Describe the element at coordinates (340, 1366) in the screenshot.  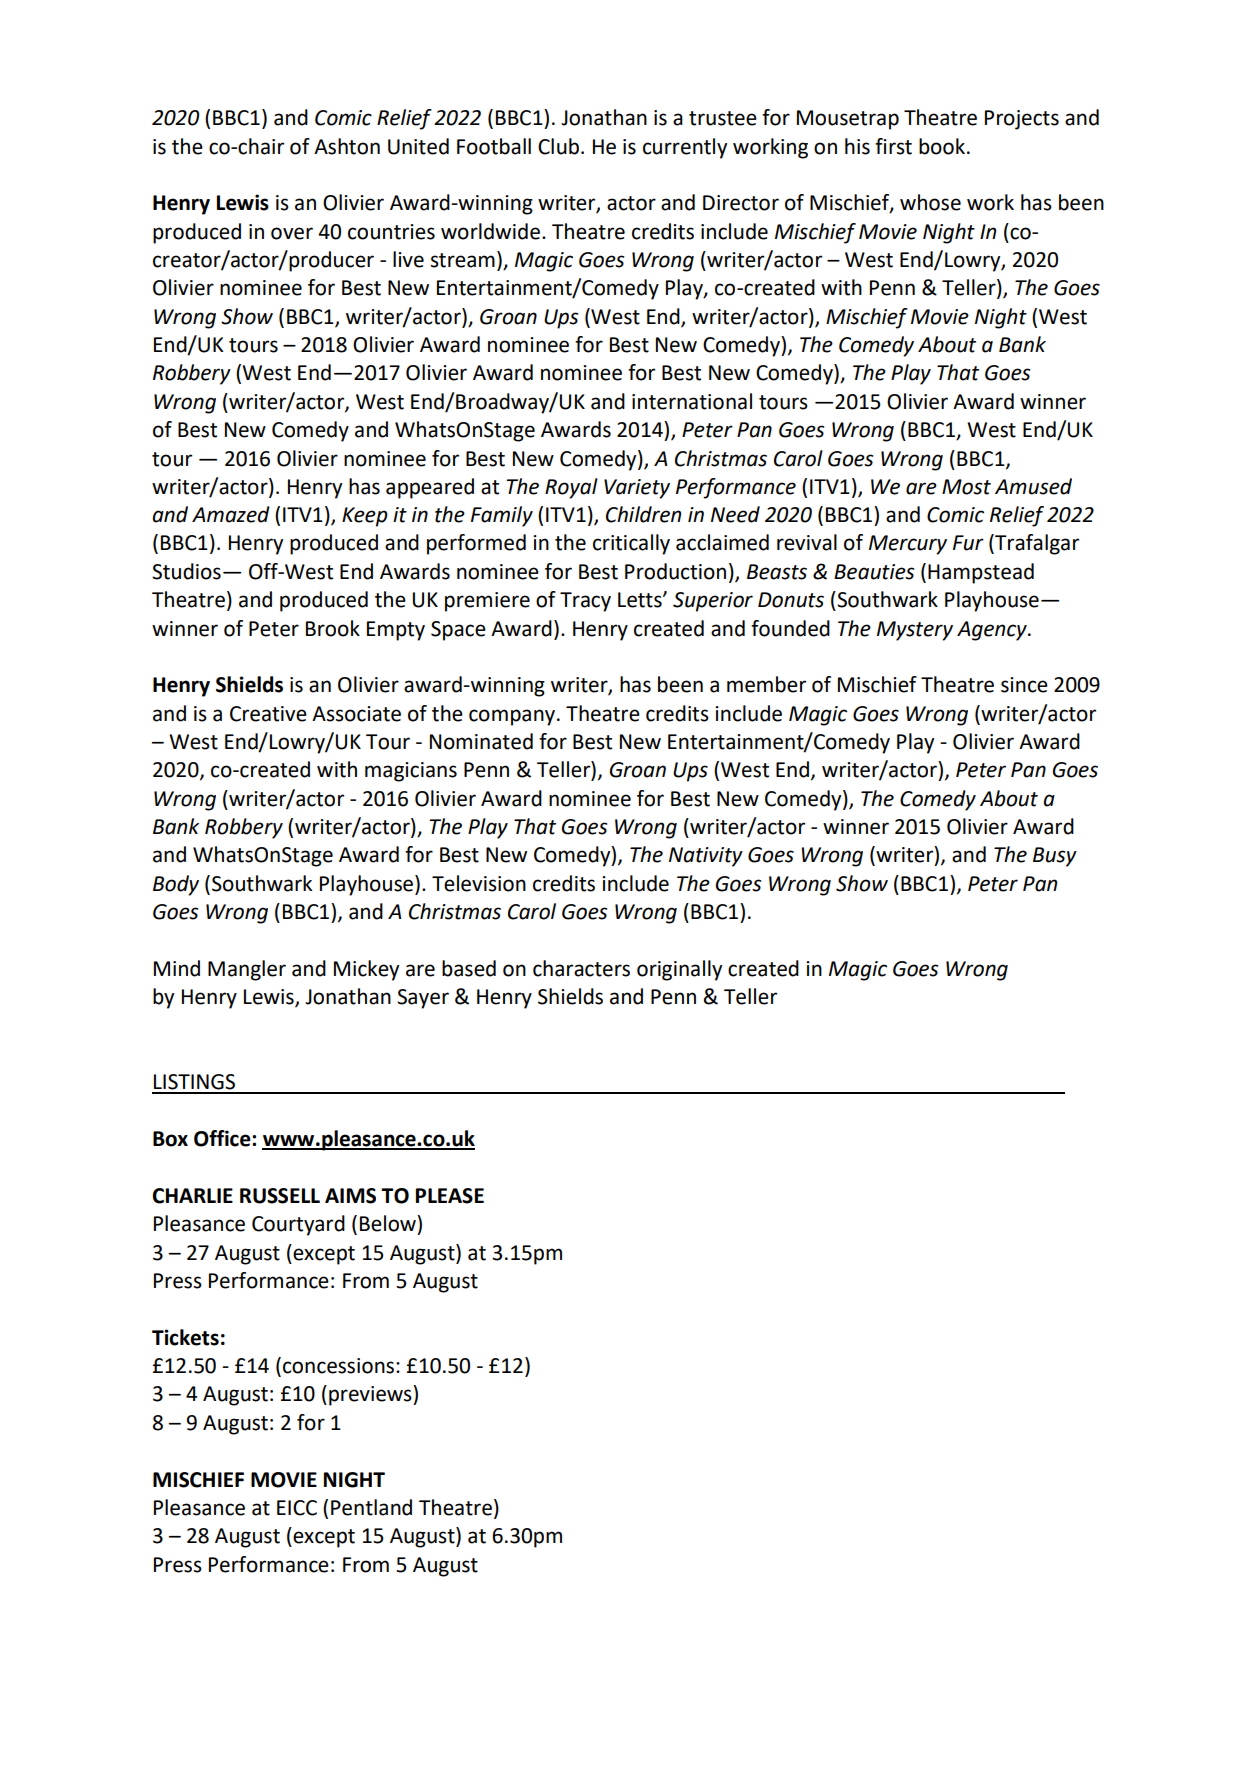
I see `concessions` at that location.
